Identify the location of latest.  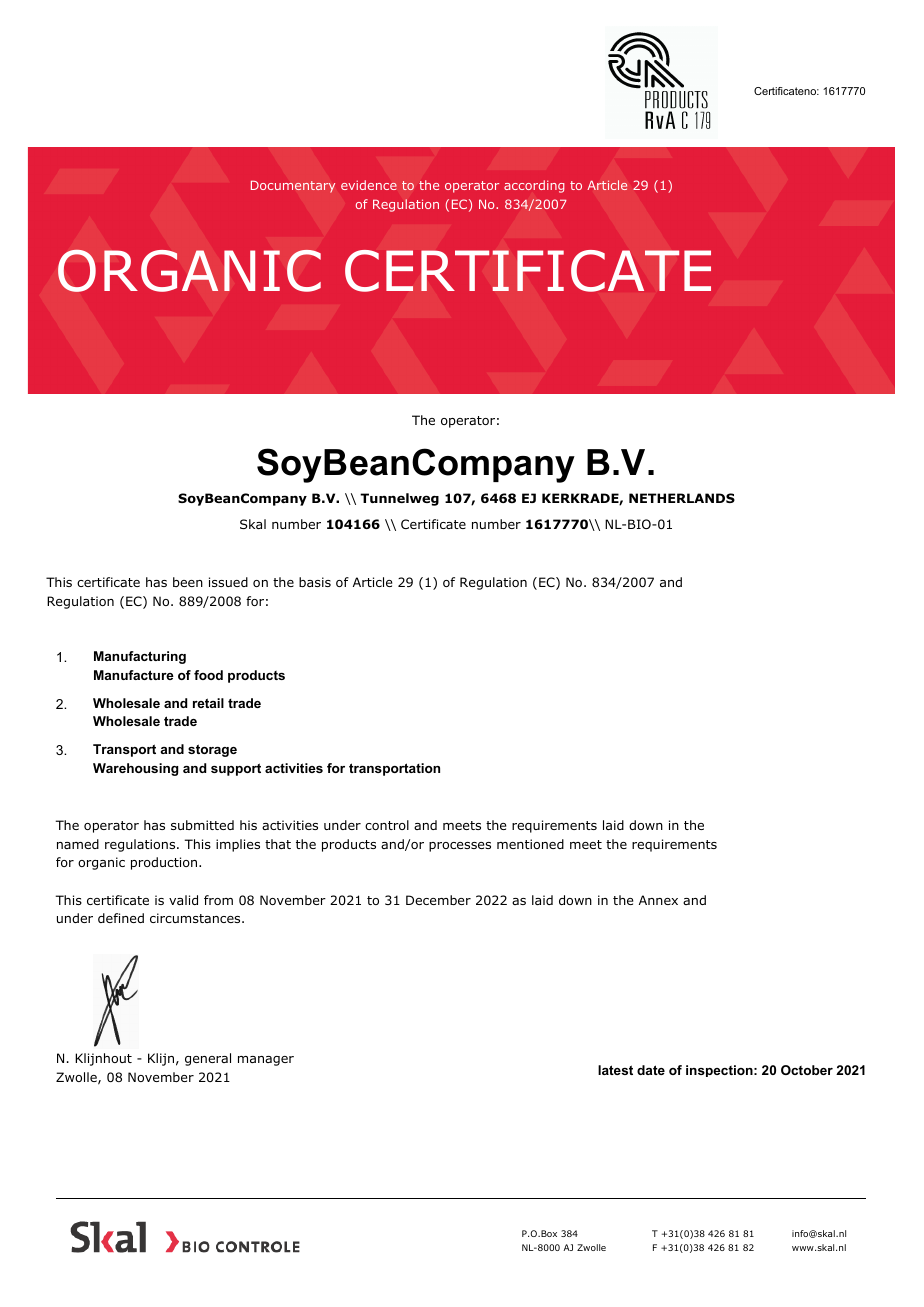
(615, 1070).
